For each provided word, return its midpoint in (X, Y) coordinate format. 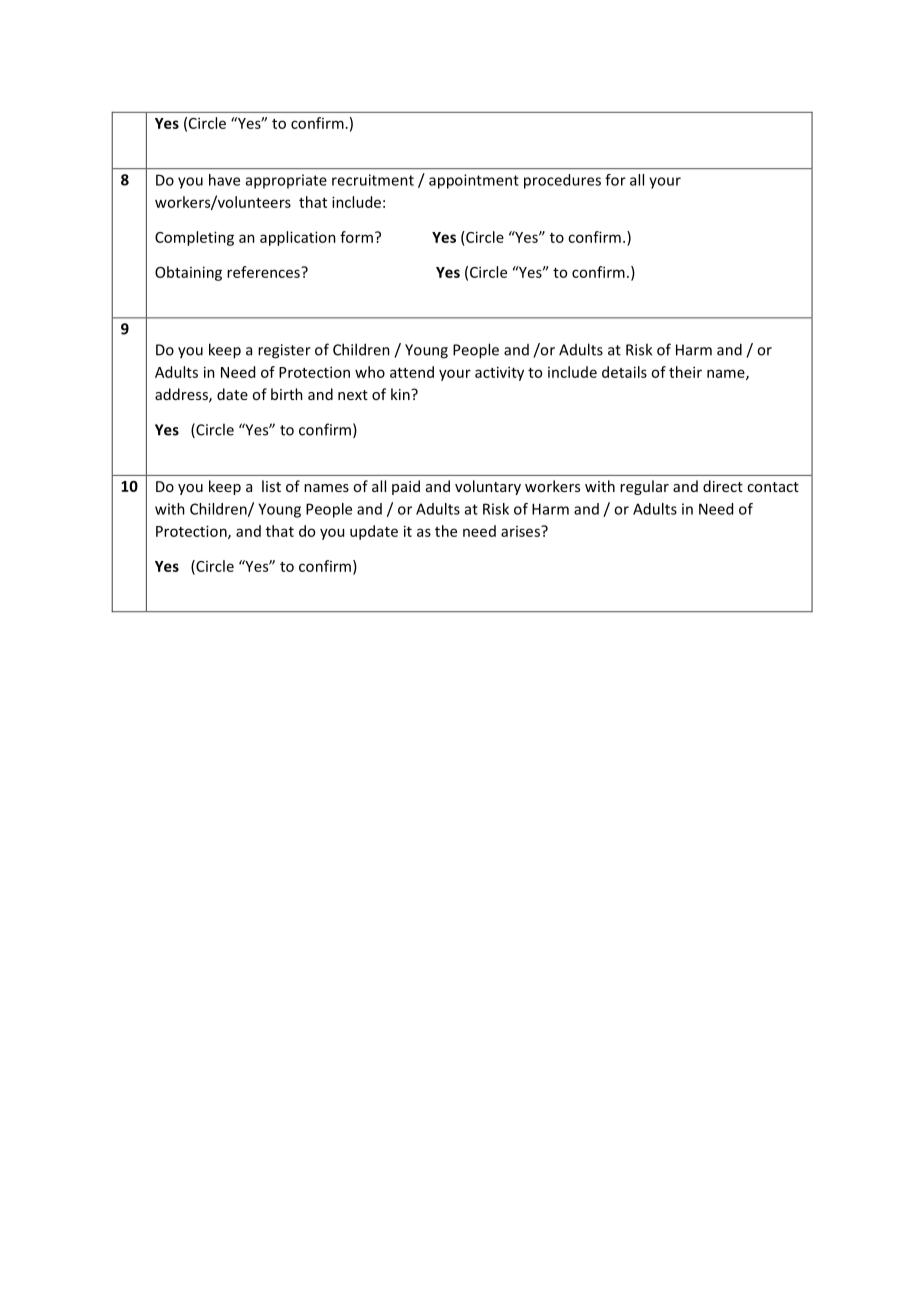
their (685, 372)
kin (401, 394)
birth (287, 394)
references (264, 272)
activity (499, 373)
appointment (474, 181)
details (624, 372)
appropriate (286, 181)
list (271, 486)
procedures (562, 181)
